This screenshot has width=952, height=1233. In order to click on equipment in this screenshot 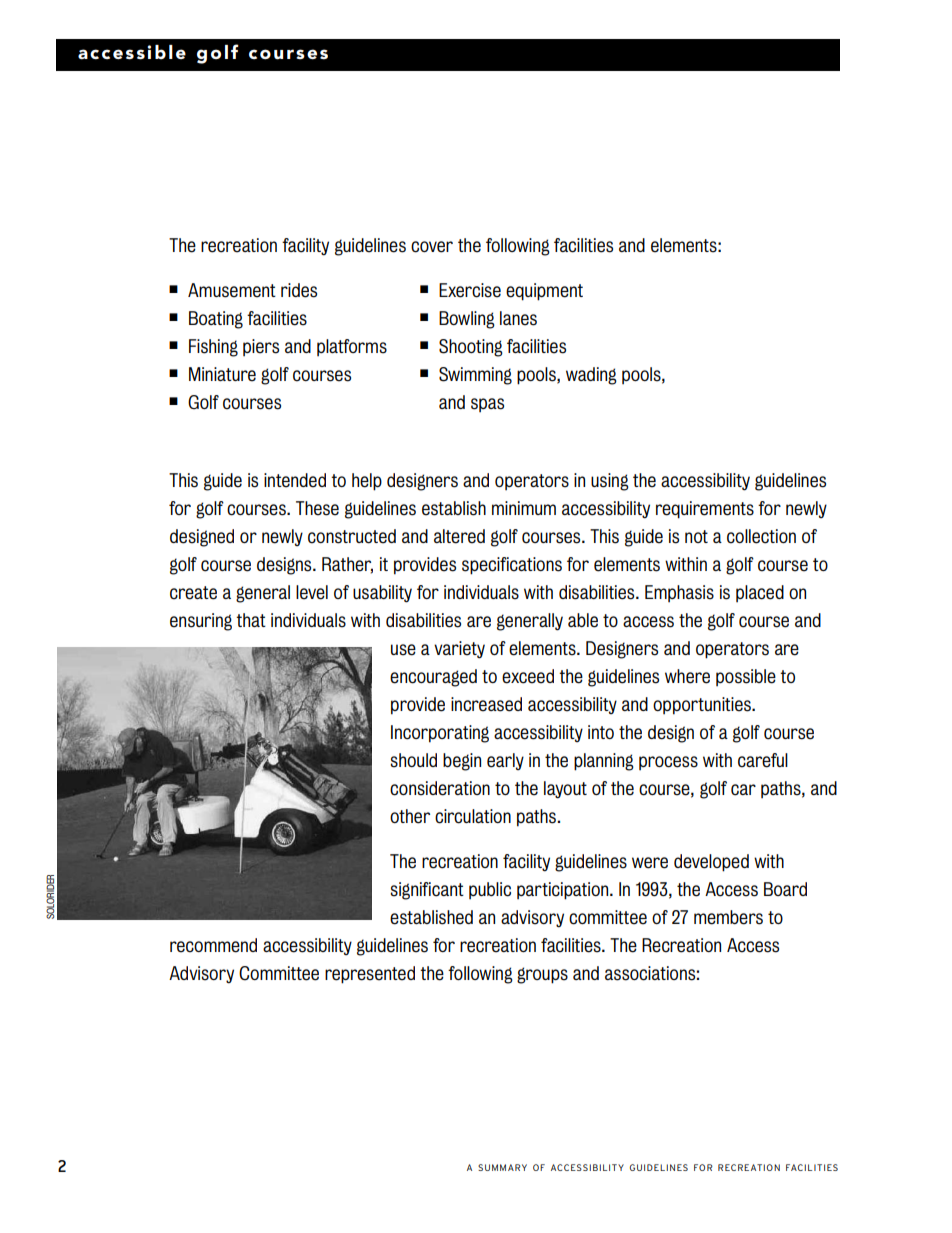, I will do `click(544, 292)`.
